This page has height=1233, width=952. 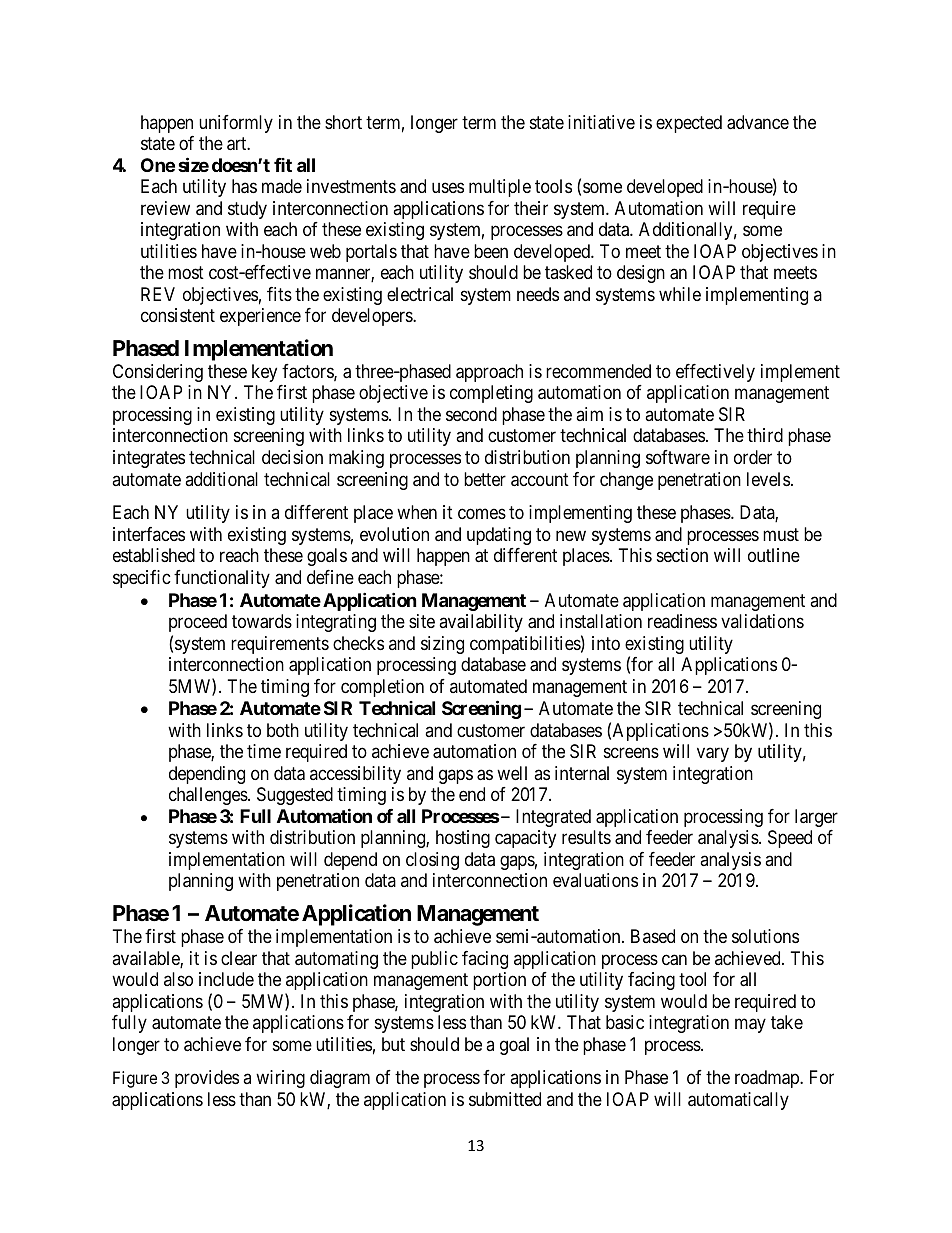 I want to click on uniformly, so click(x=236, y=124).
